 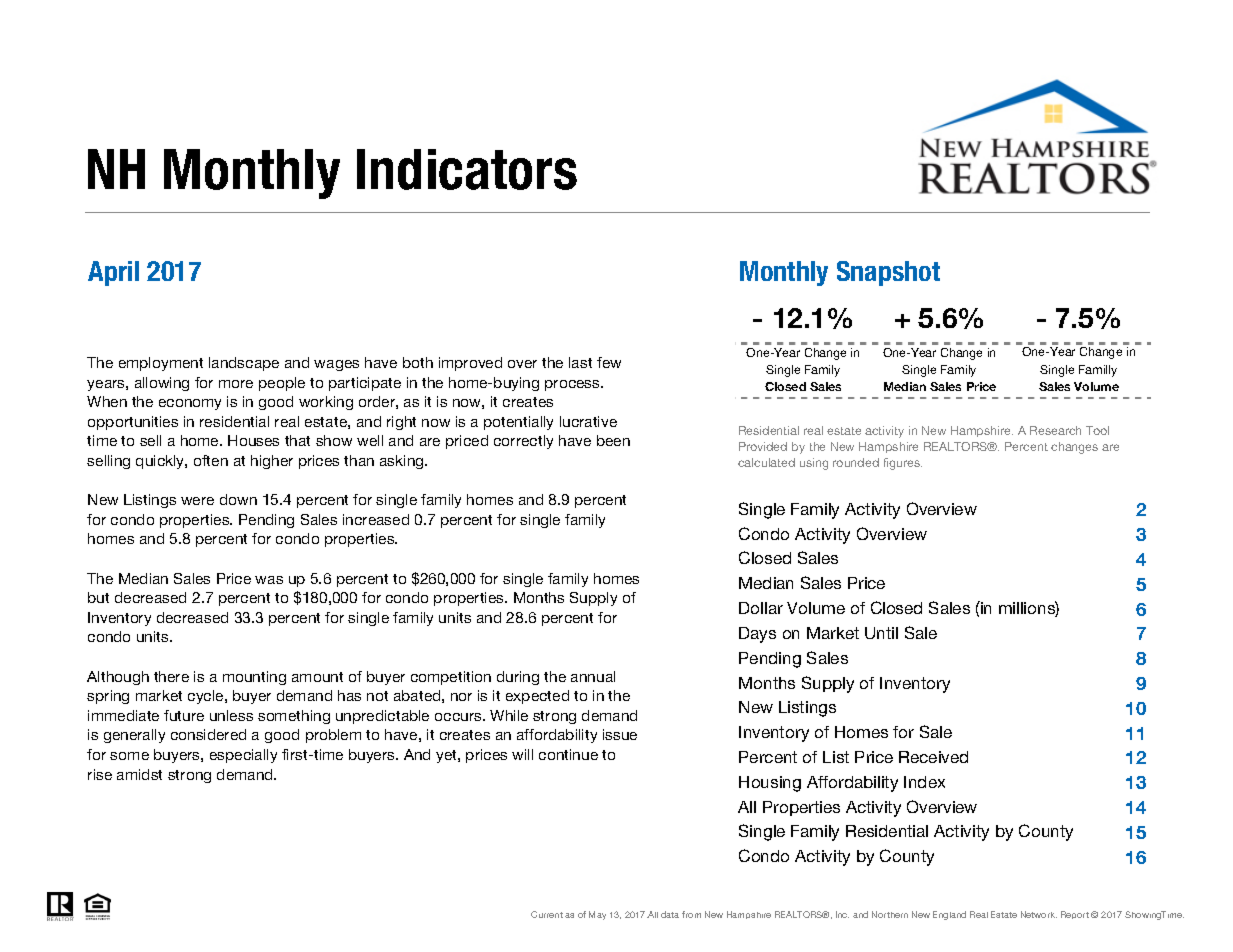 What do you see at coordinates (888, 273) in the document?
I see `Snapshot` at bounding box center [888, 273].
